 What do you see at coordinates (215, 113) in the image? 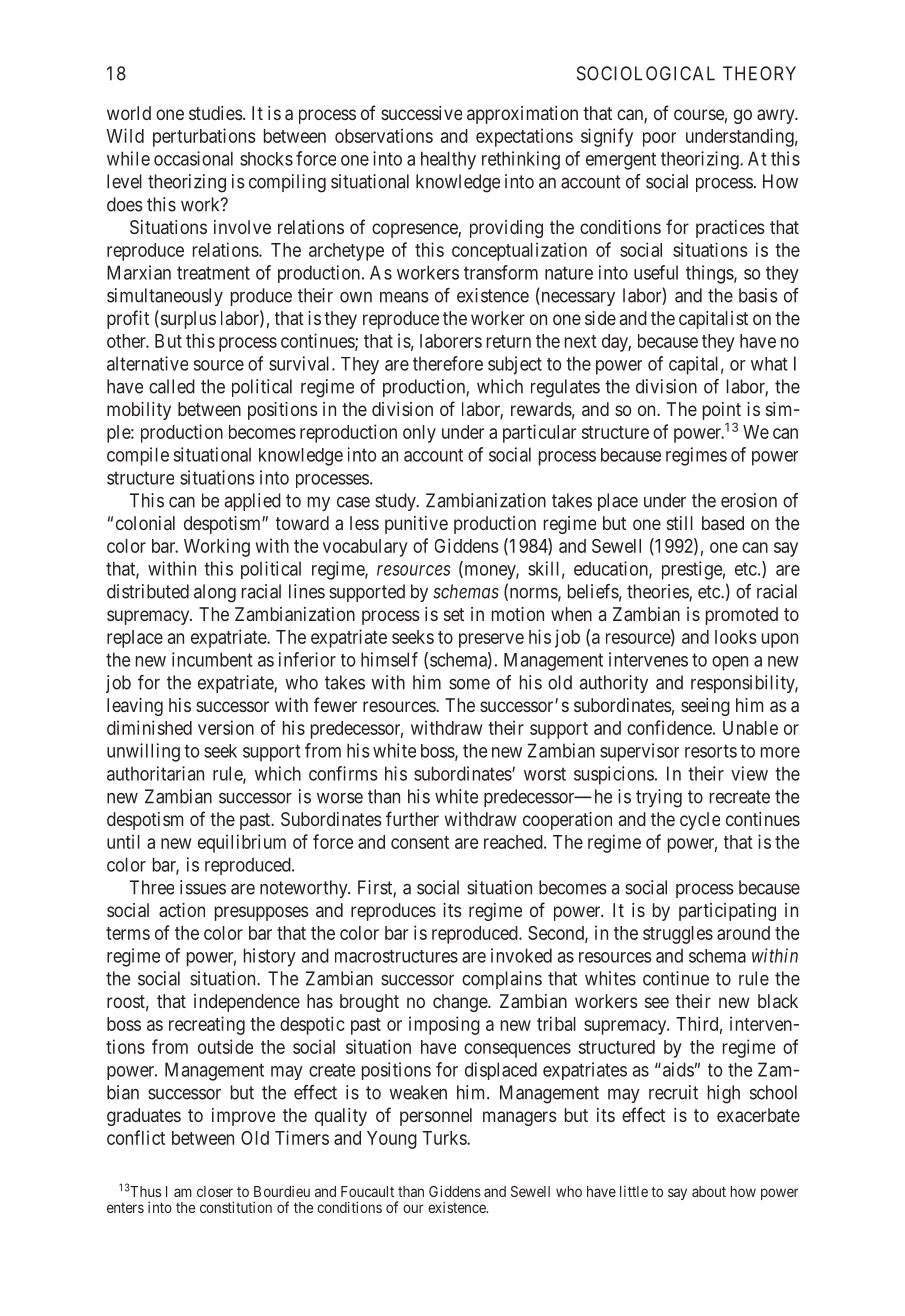
I see `studies` at bounding box center [215, 113].
